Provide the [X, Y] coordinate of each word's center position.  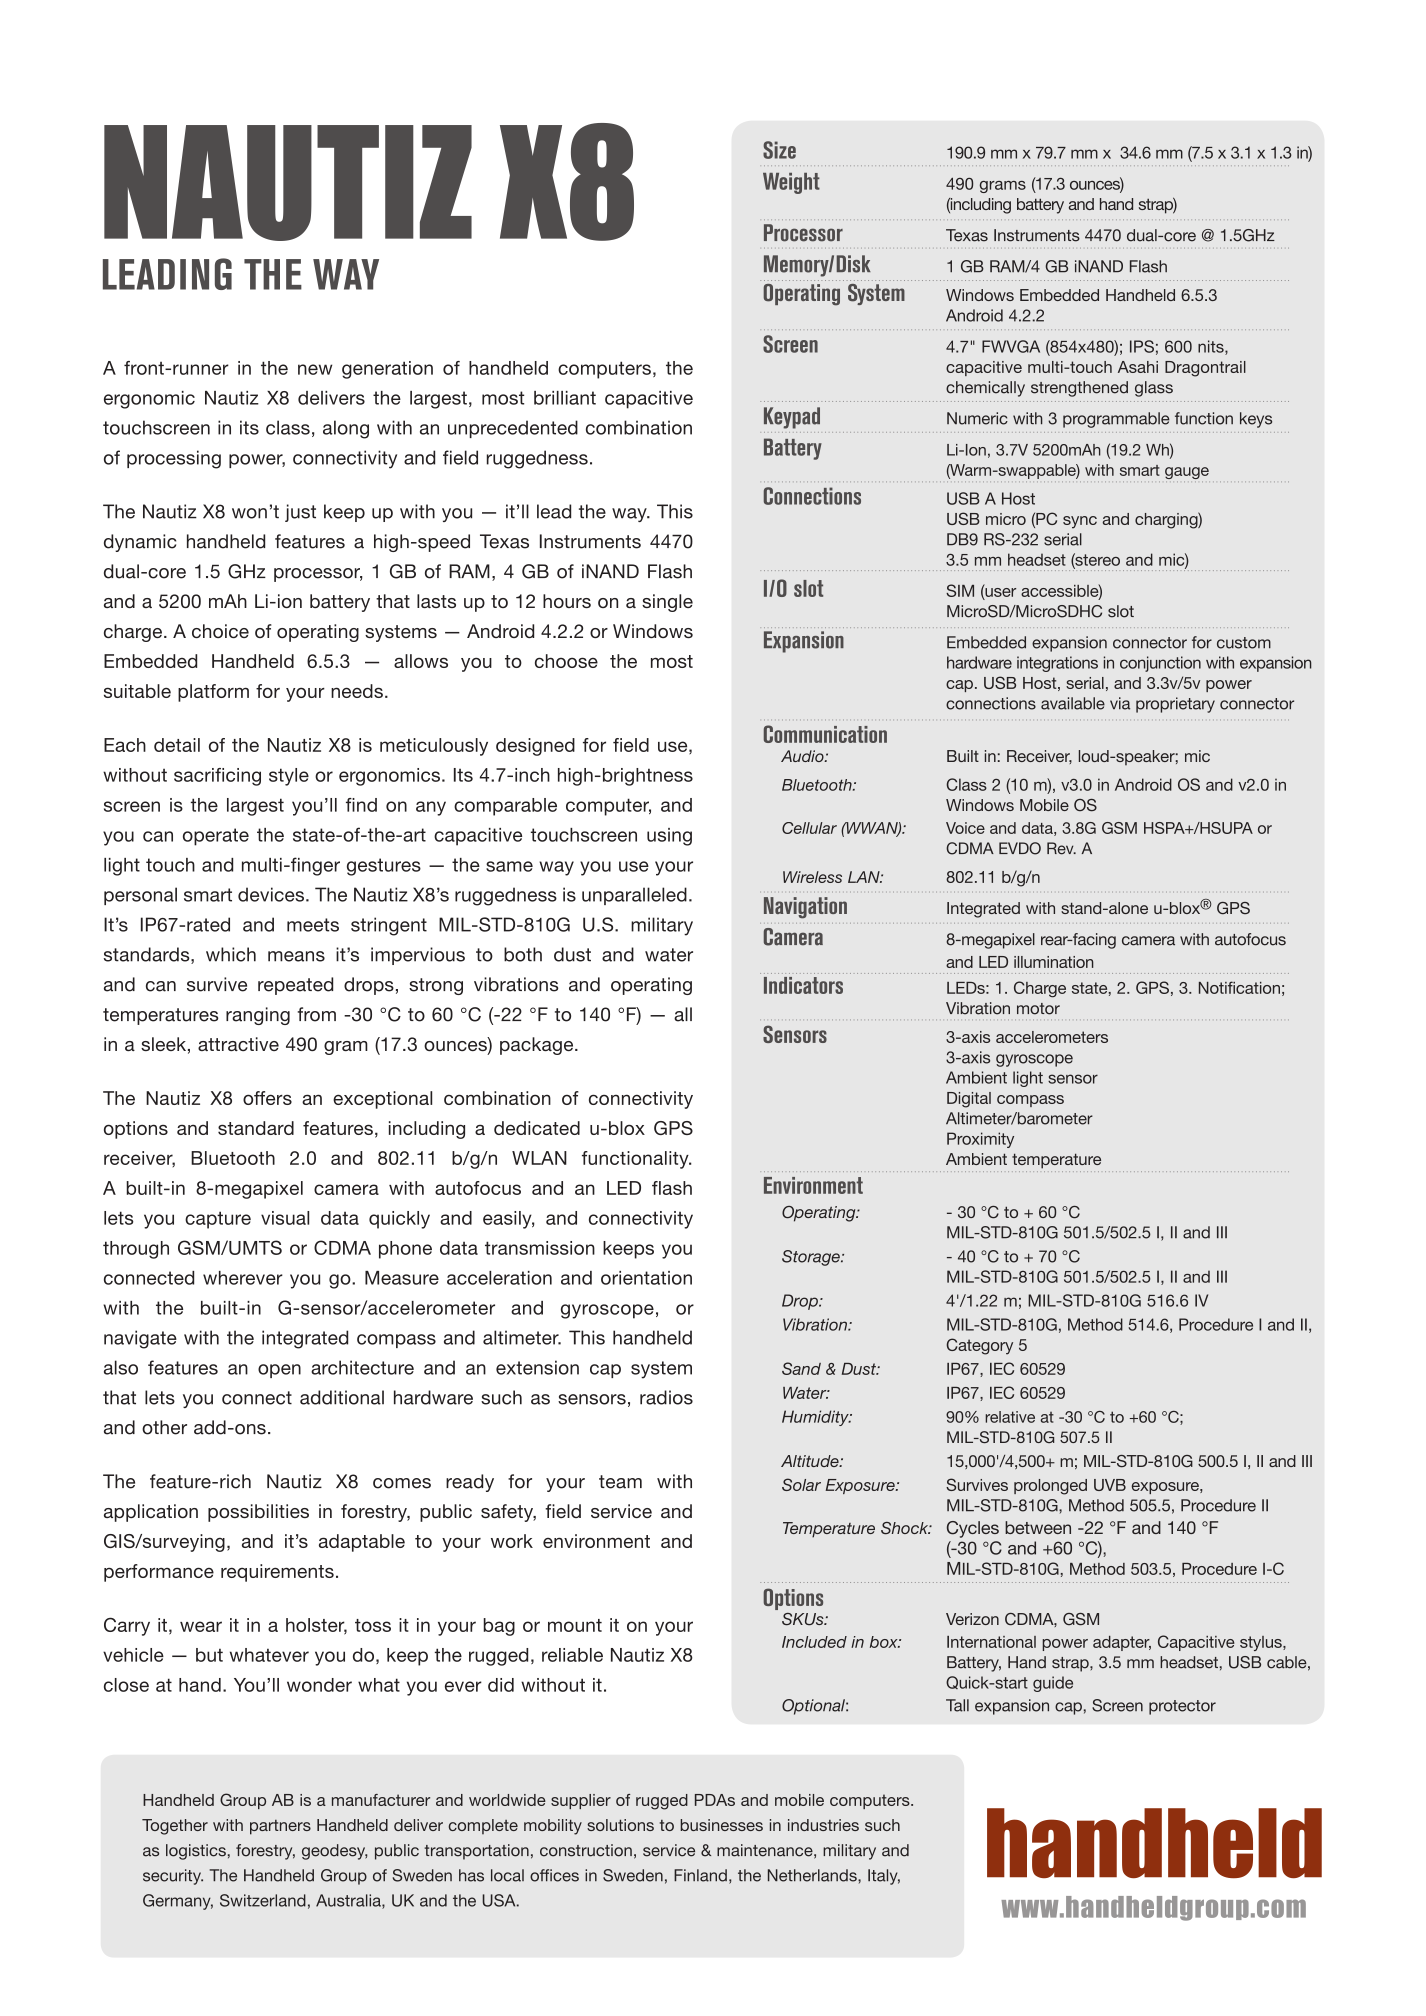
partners [280, 1827]
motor [1038, 1009]
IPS [1142, 346]
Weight [791, 183]
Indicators [803, 985]
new [315, 369]
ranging [258, 1016]
